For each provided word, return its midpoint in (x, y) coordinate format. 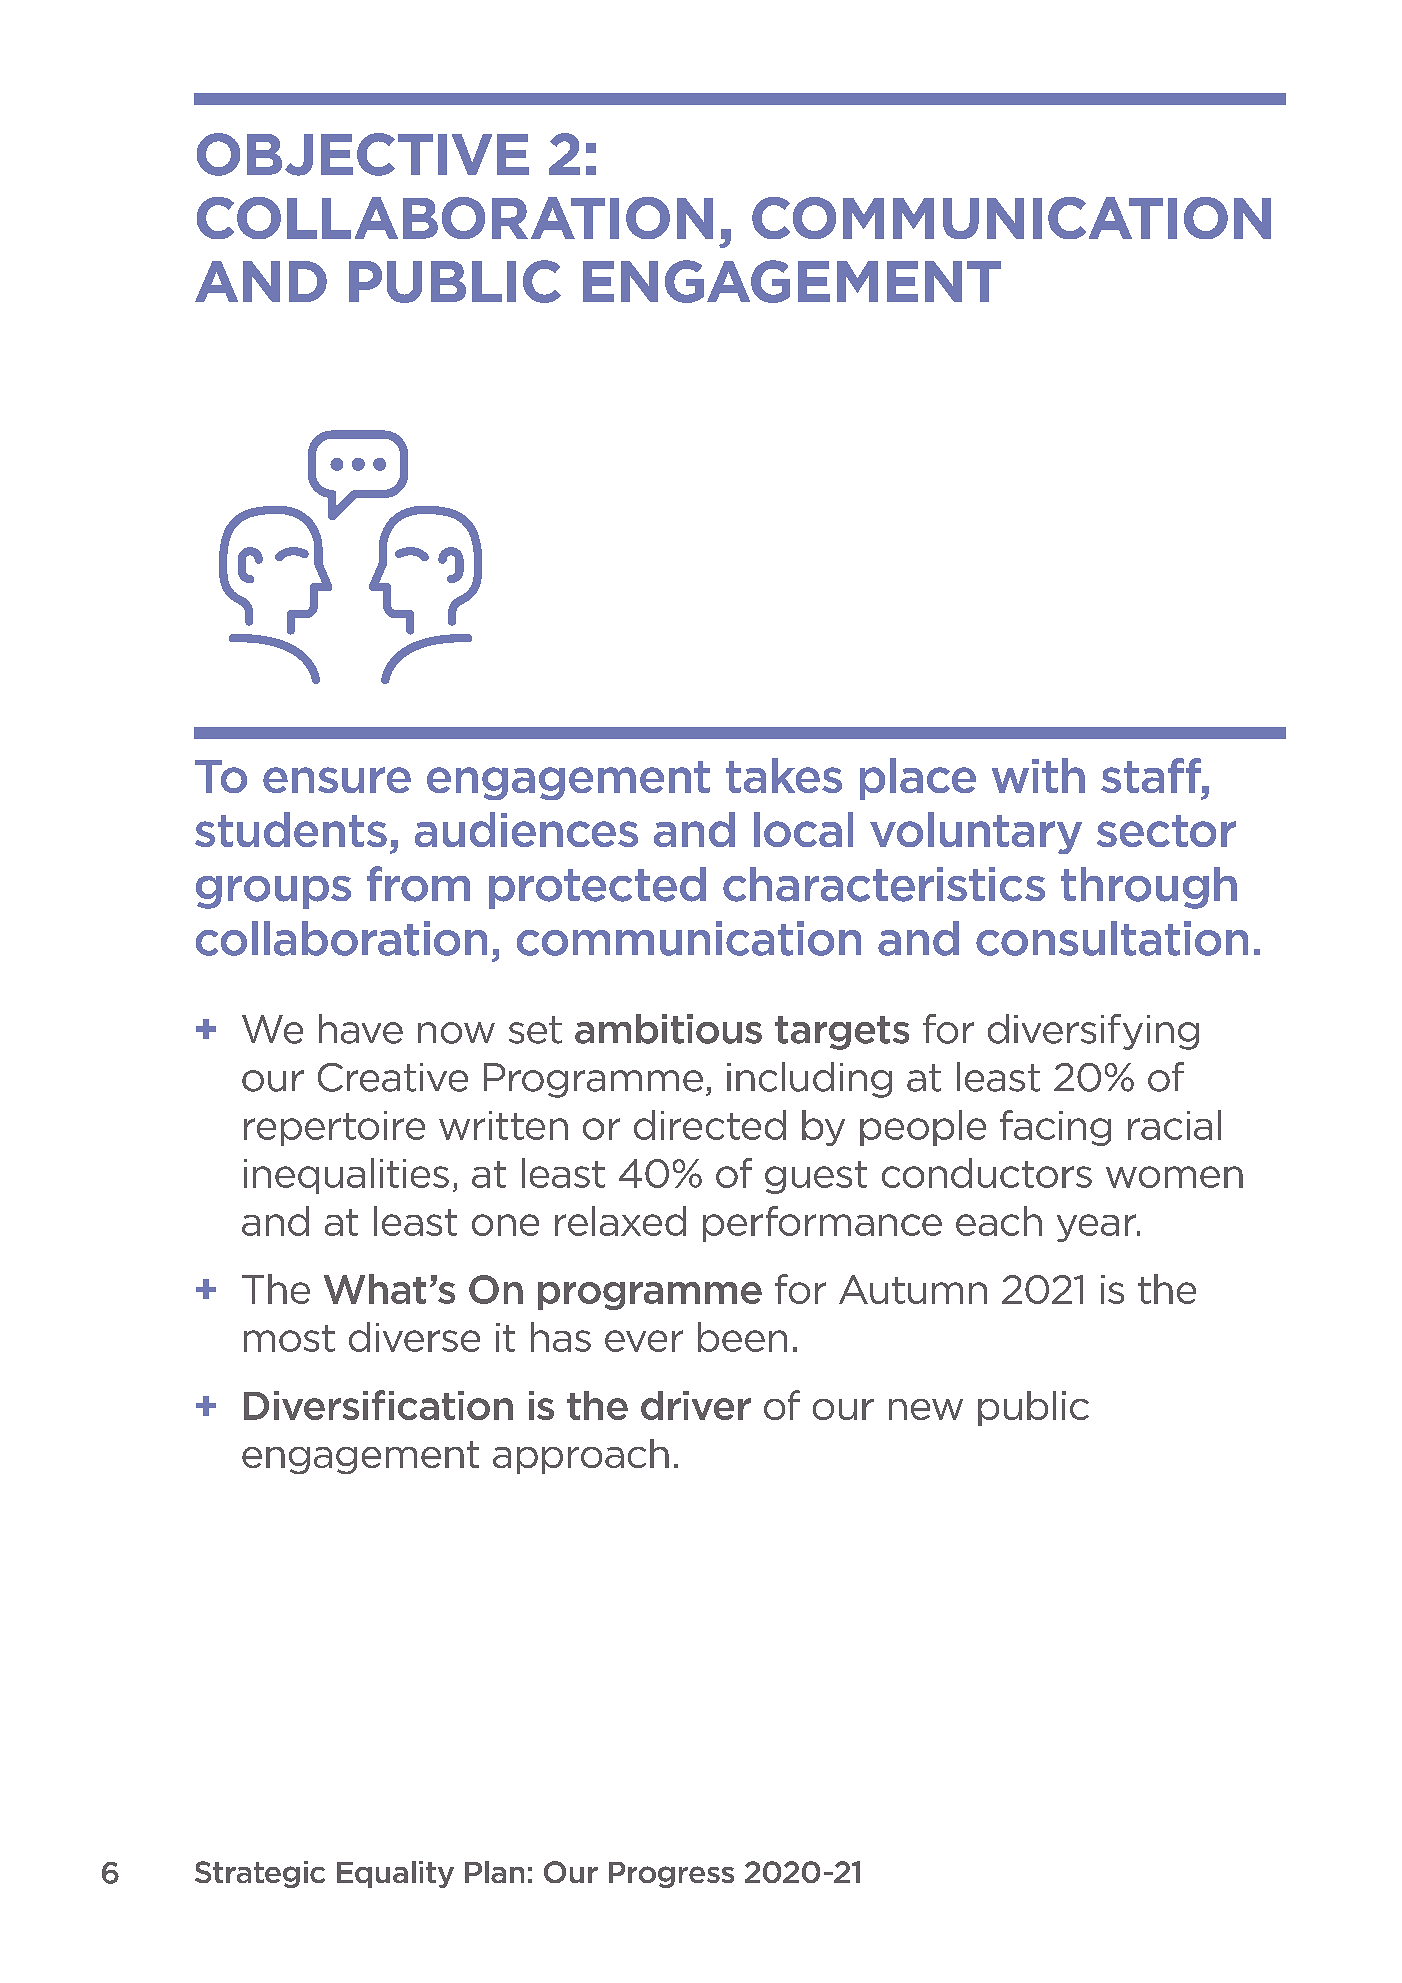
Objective (363, 154)
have (361, 1029)
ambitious (668, 1029)
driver (696, 1405)
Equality (395, 1874)
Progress (671, 1875)
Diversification (378, 1405)
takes (784, 775)
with (1038, 775)
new (926, 1409)
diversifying (1093, 1032)
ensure (337, 780)
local (803, 829)
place (918, 779)
